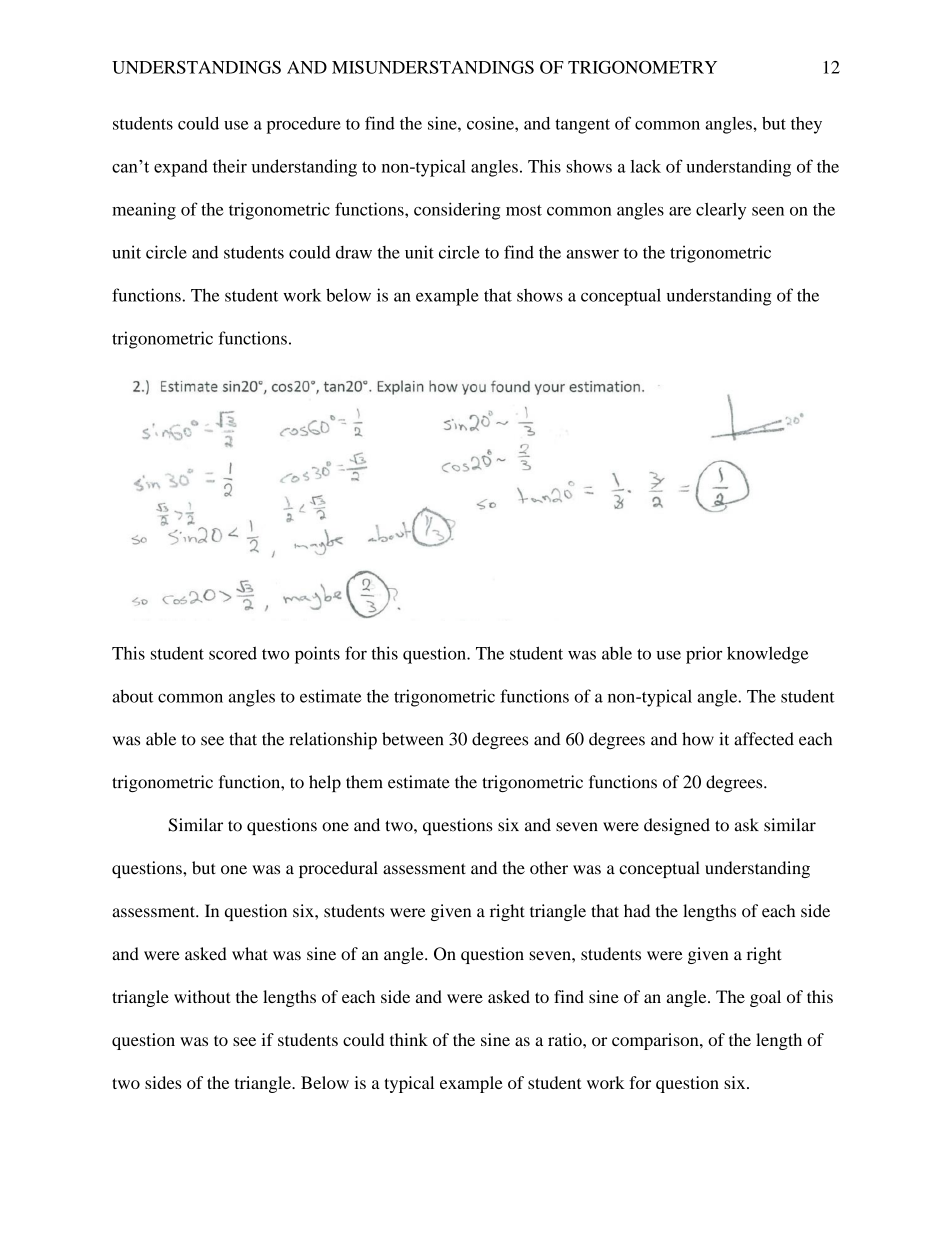 The image size is (952, 1233). I want to click on answer, so click(592, 254).
